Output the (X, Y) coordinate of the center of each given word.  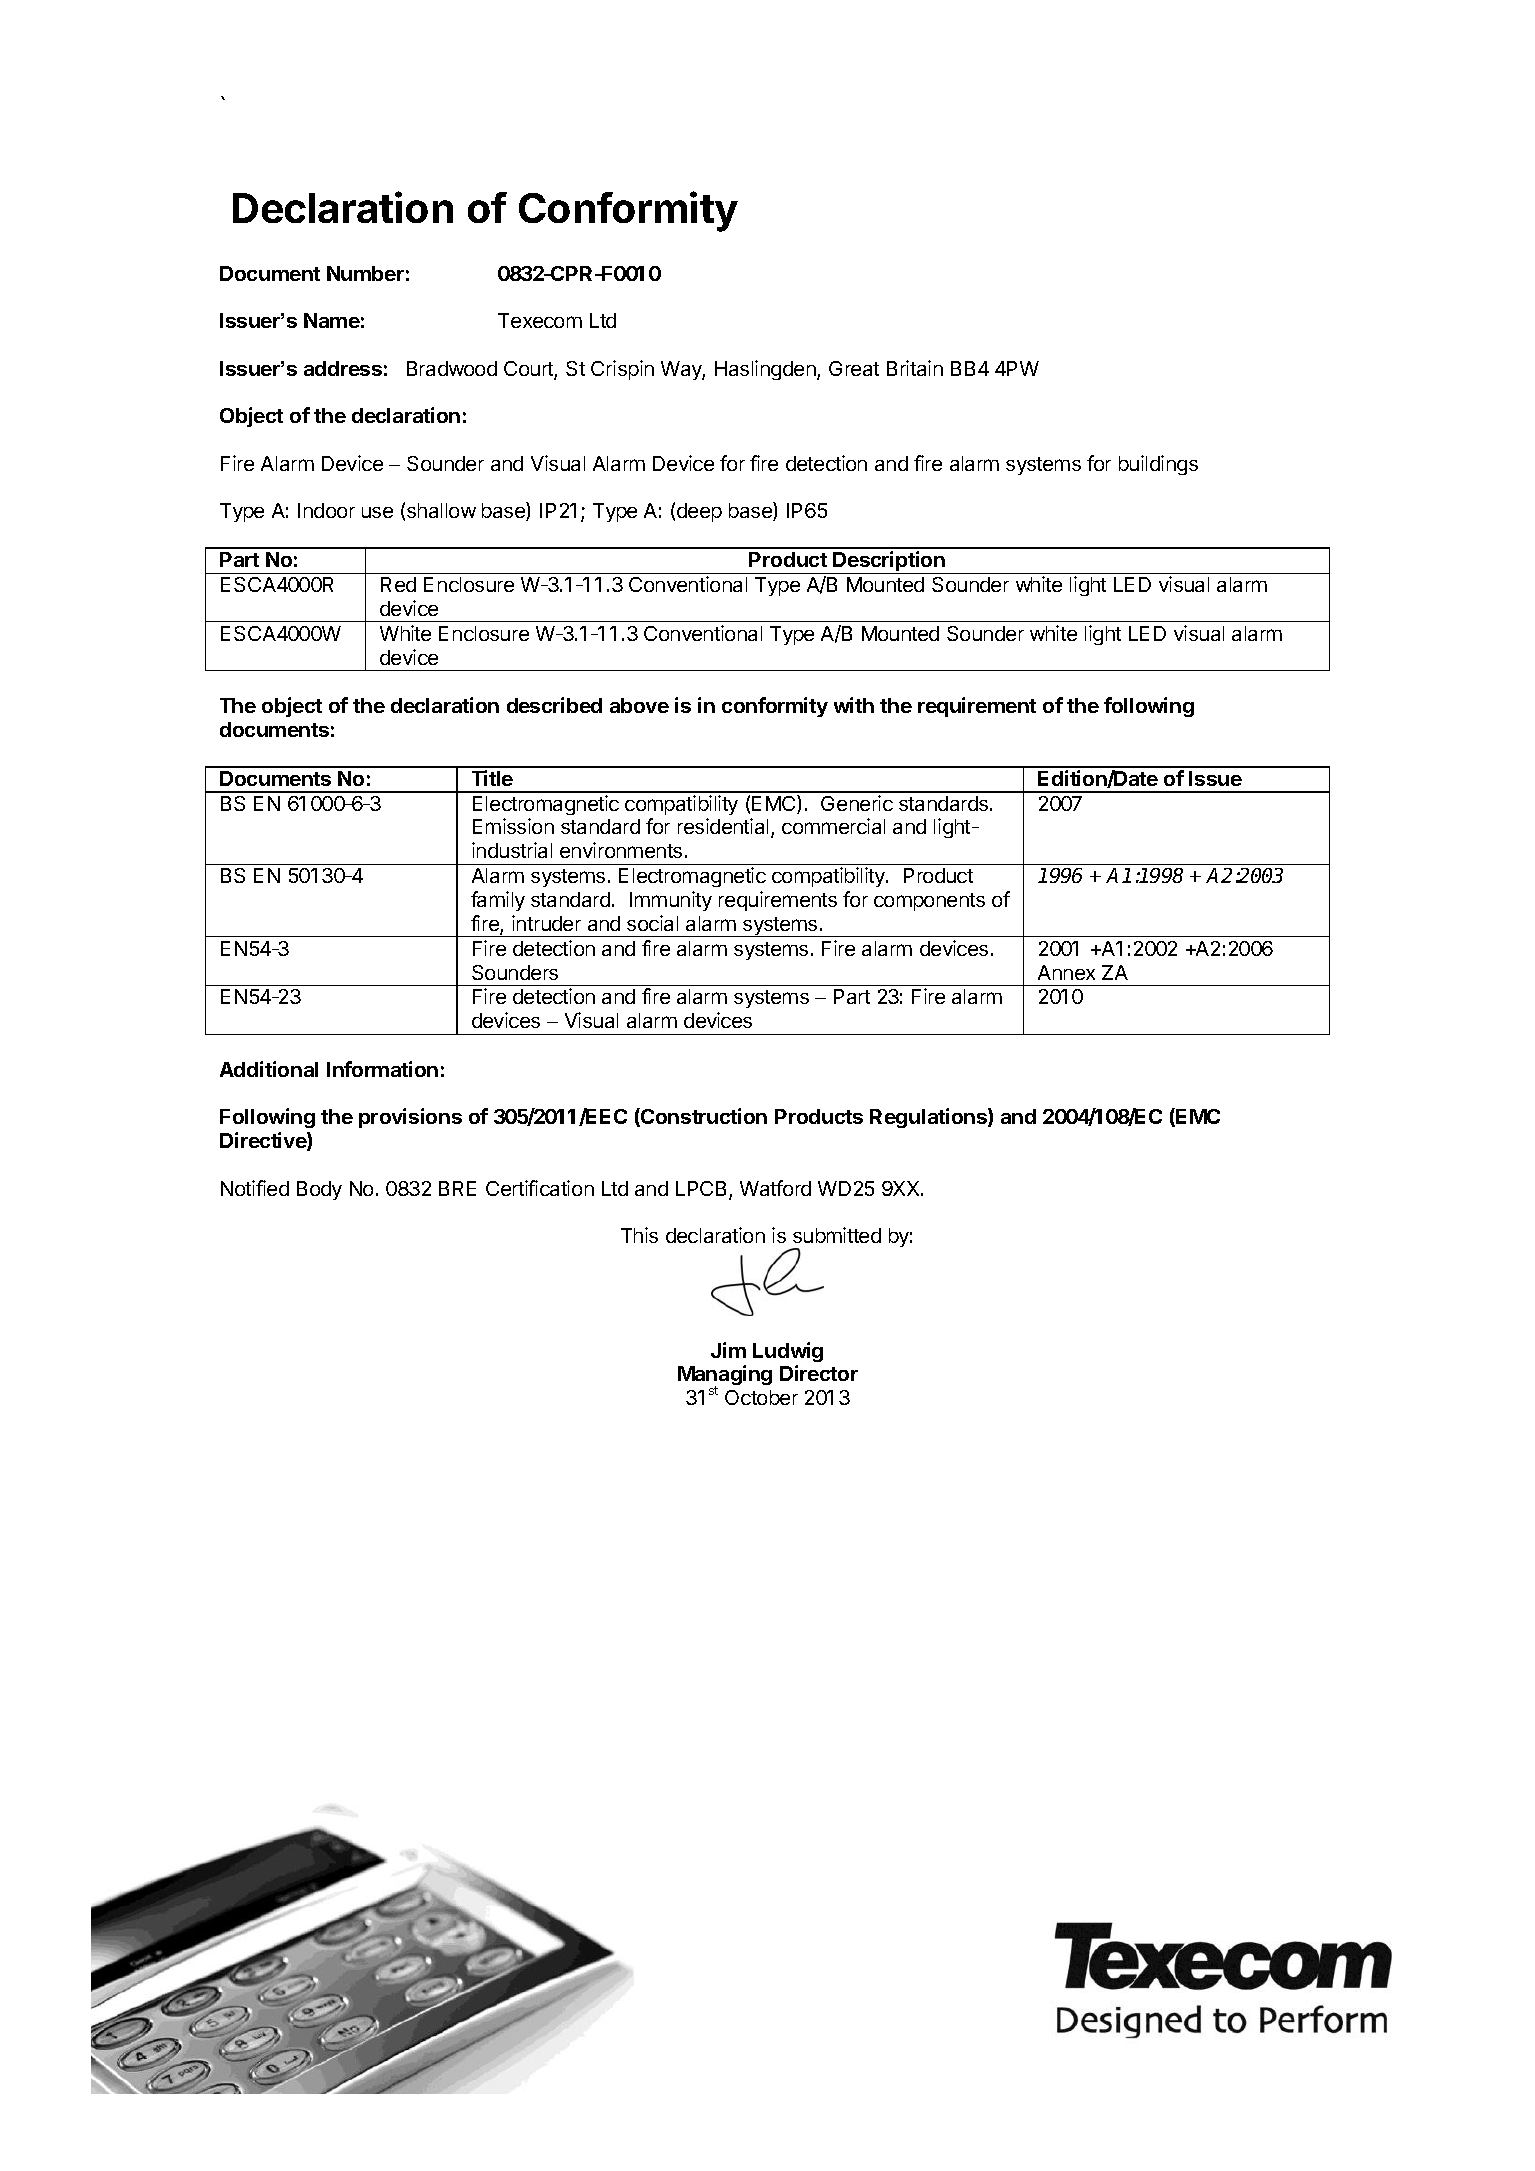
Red (398, 584)
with (854, 705)
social (652, 923)
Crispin (622, 370)
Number (365, 273)
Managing (725, 1377)
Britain (915, 368)
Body (319, 1190)
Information (382, 1069)
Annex (1066, 972)
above (639, 705)
